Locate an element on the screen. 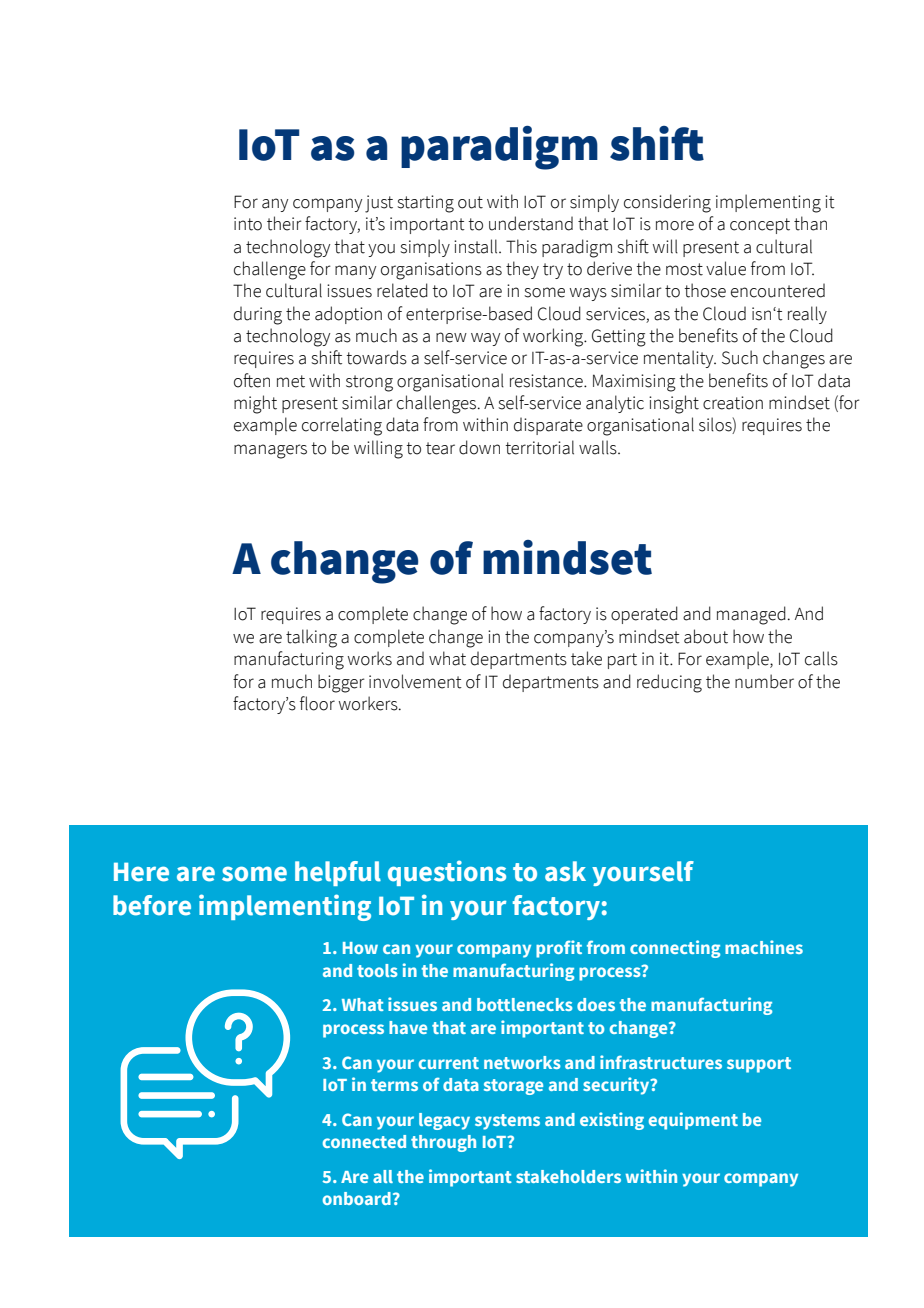  involvement is located at coordinates (415, 681).
